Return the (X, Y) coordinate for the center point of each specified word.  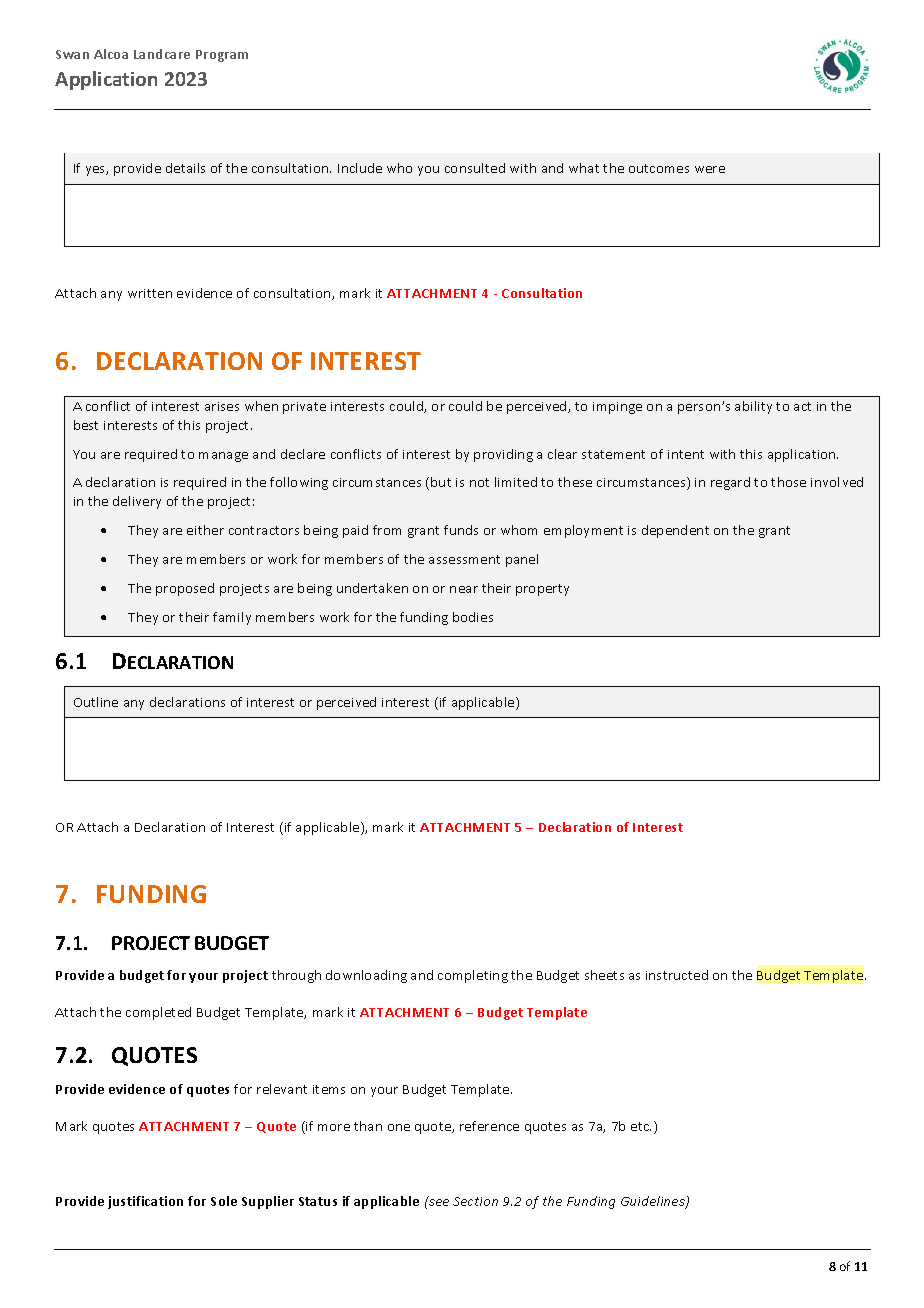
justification (145, 1202)
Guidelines (654, 1202)
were (710, 169)
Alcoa (111, 54)
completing (473, 976)
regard (730, 483)
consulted (475, 168)
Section (475, 1201)
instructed (677, 975)
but (441, 482)
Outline (96, 702)
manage (223, 457)
